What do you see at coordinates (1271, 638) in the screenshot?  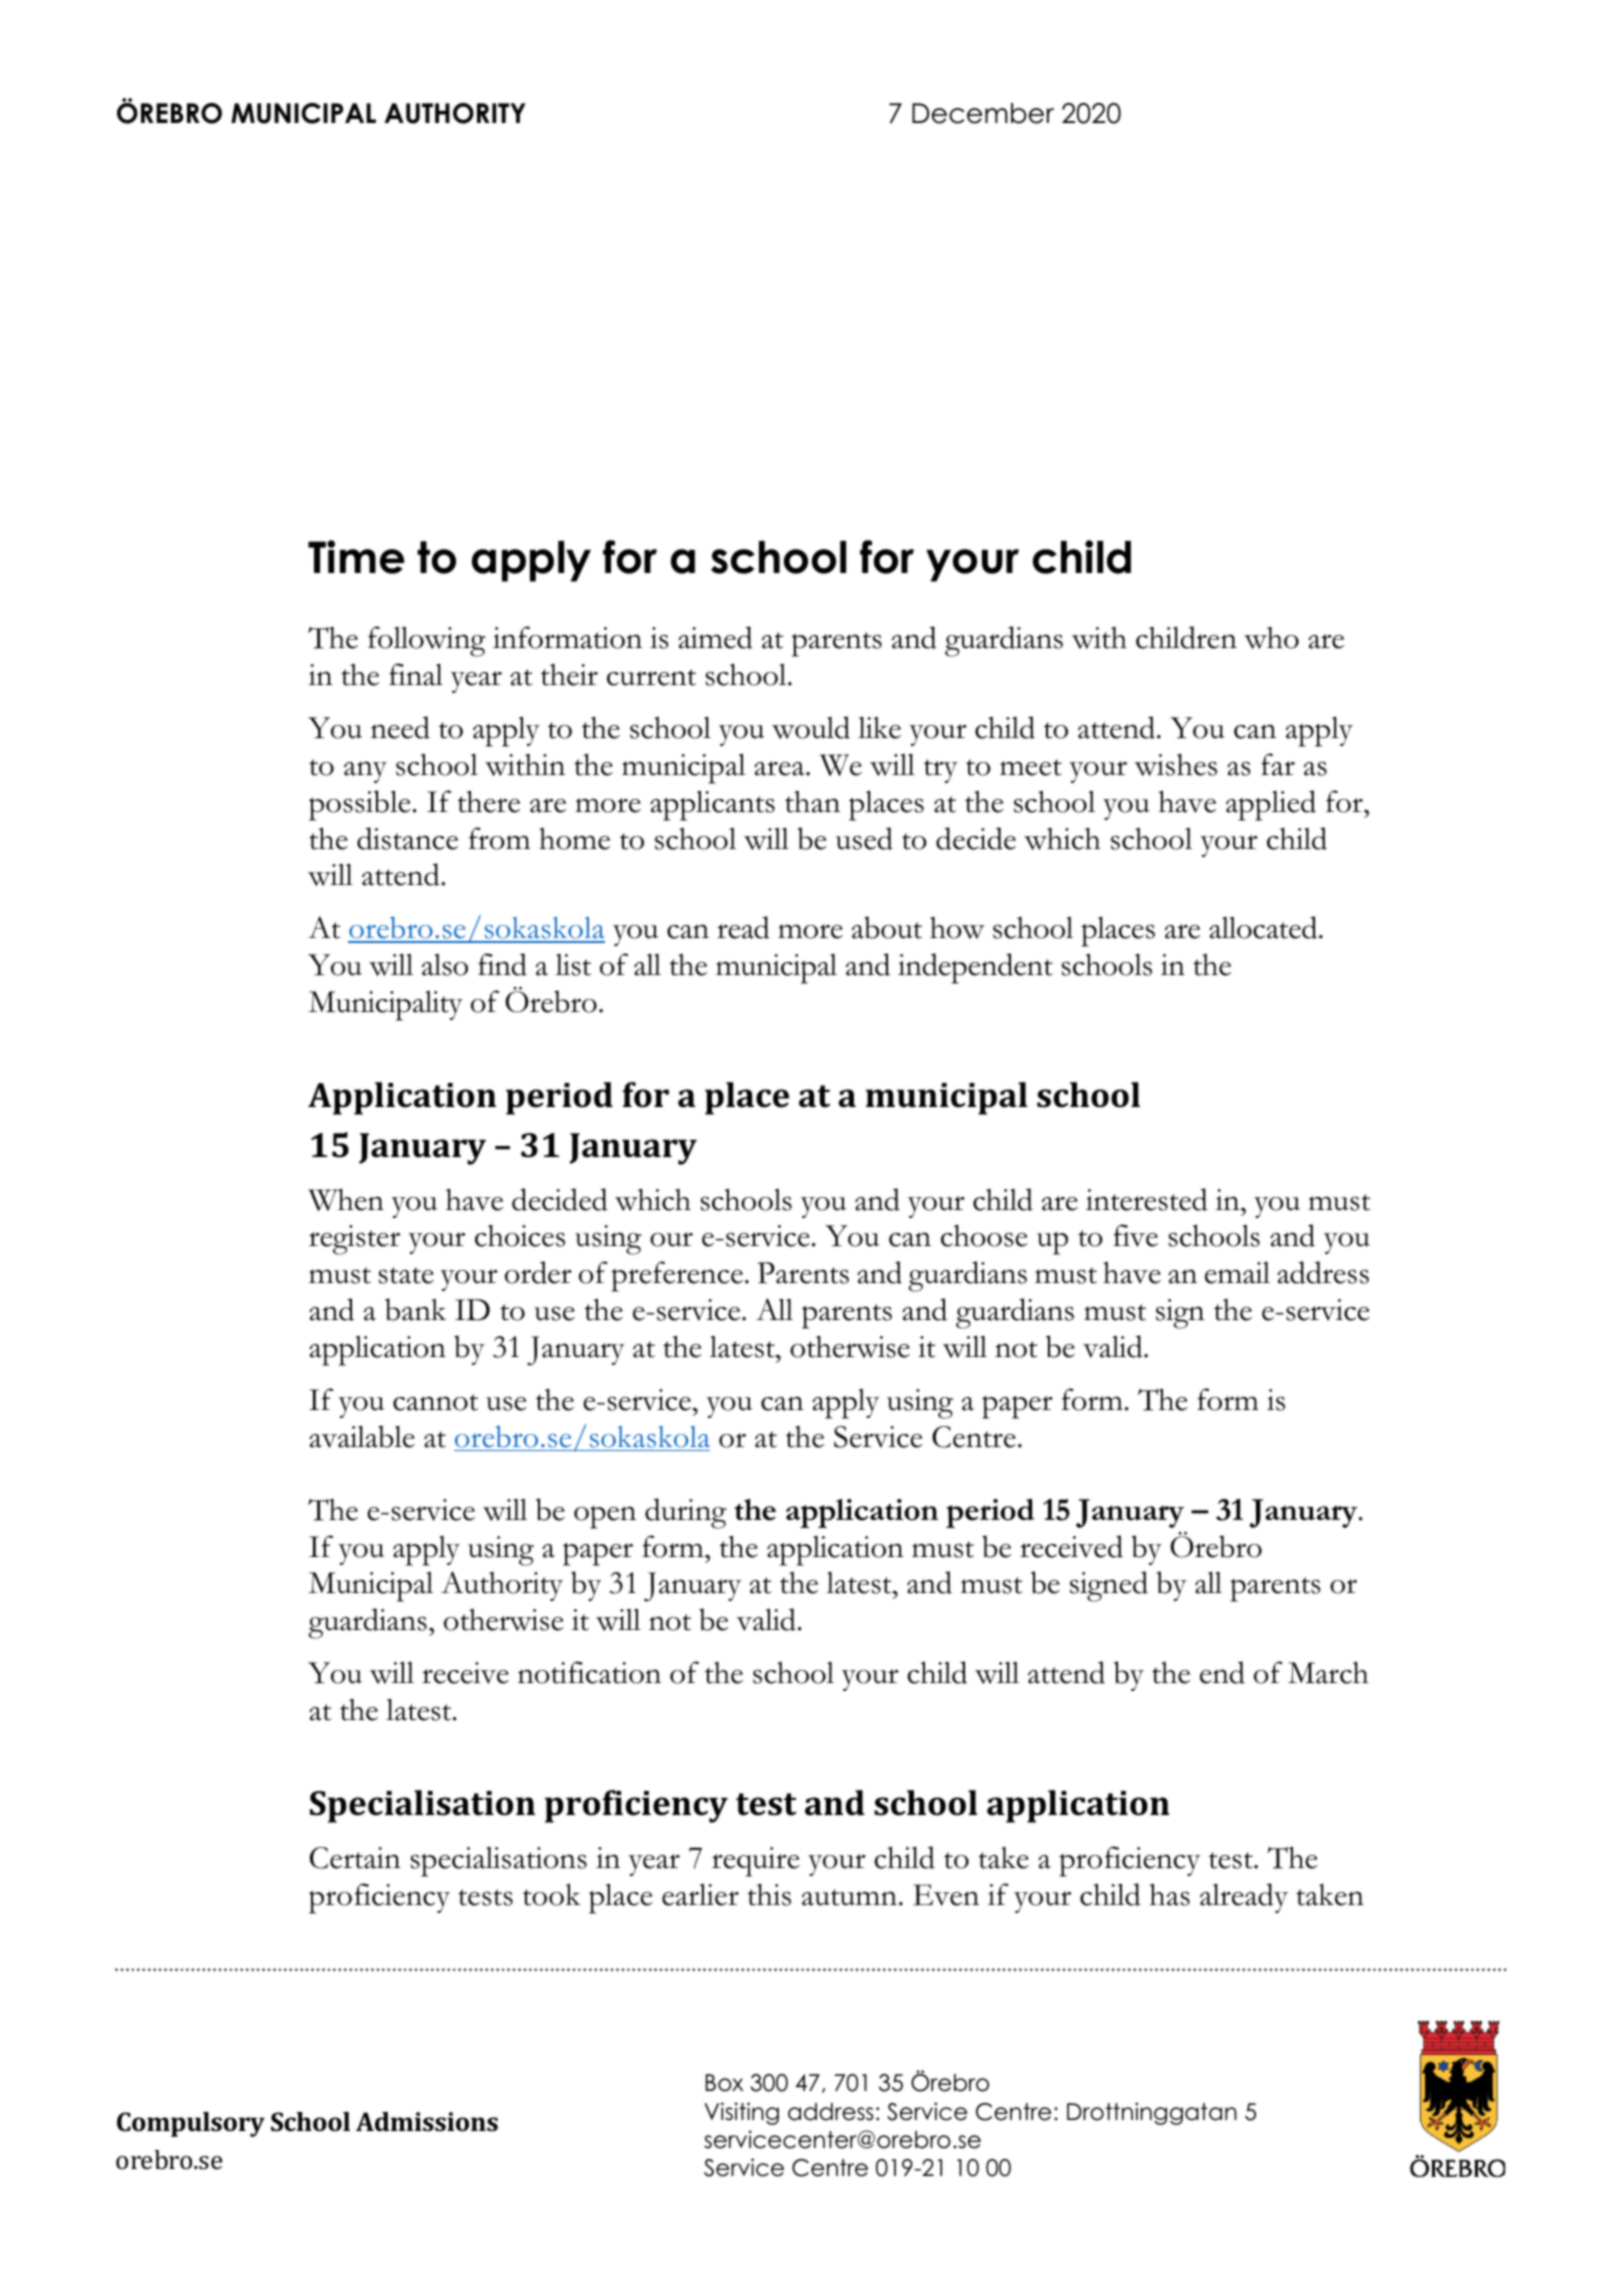 I see `who` at bounding box center [1271, 638].
